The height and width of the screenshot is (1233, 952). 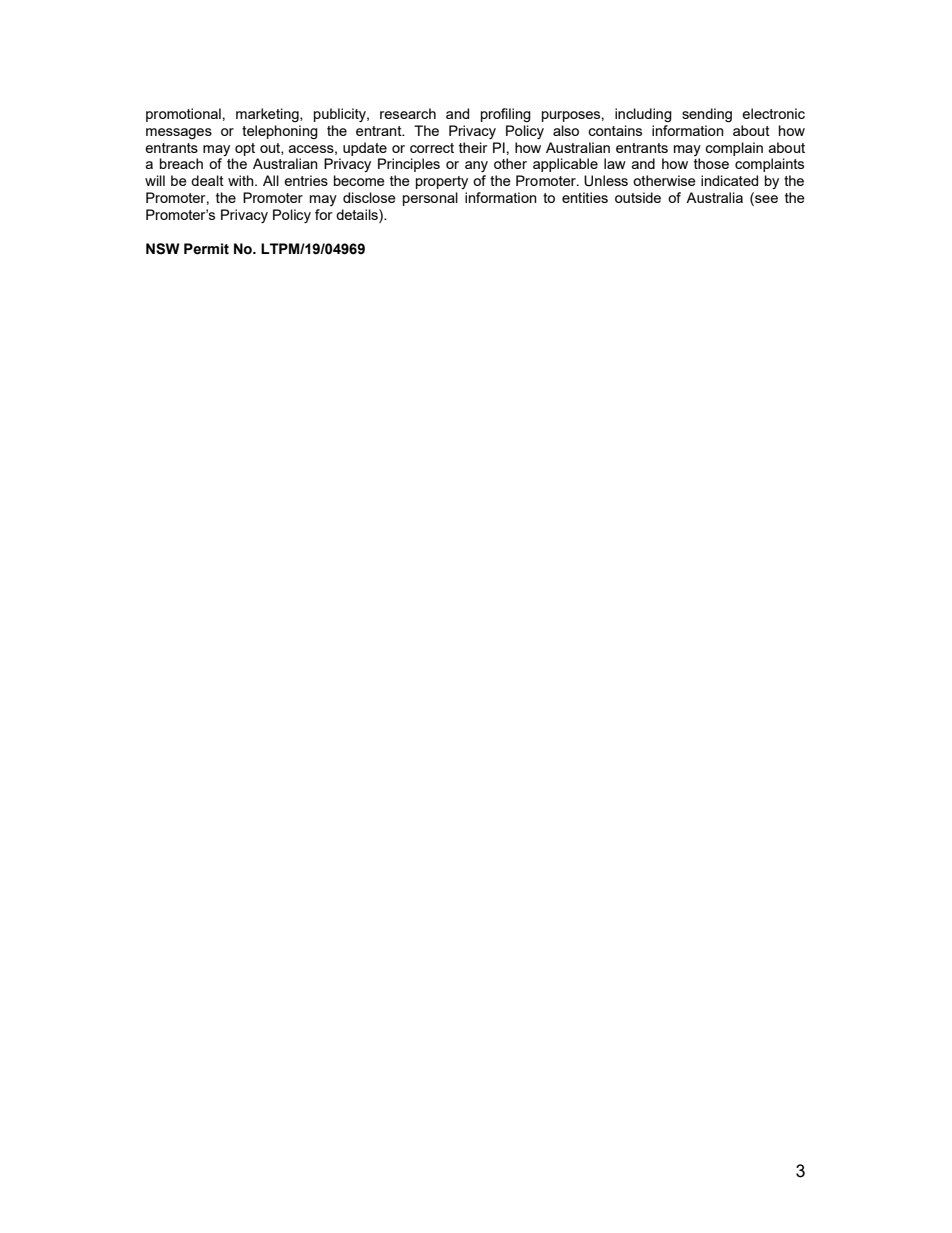 I want to click on property, so click(x=442, y=182).
